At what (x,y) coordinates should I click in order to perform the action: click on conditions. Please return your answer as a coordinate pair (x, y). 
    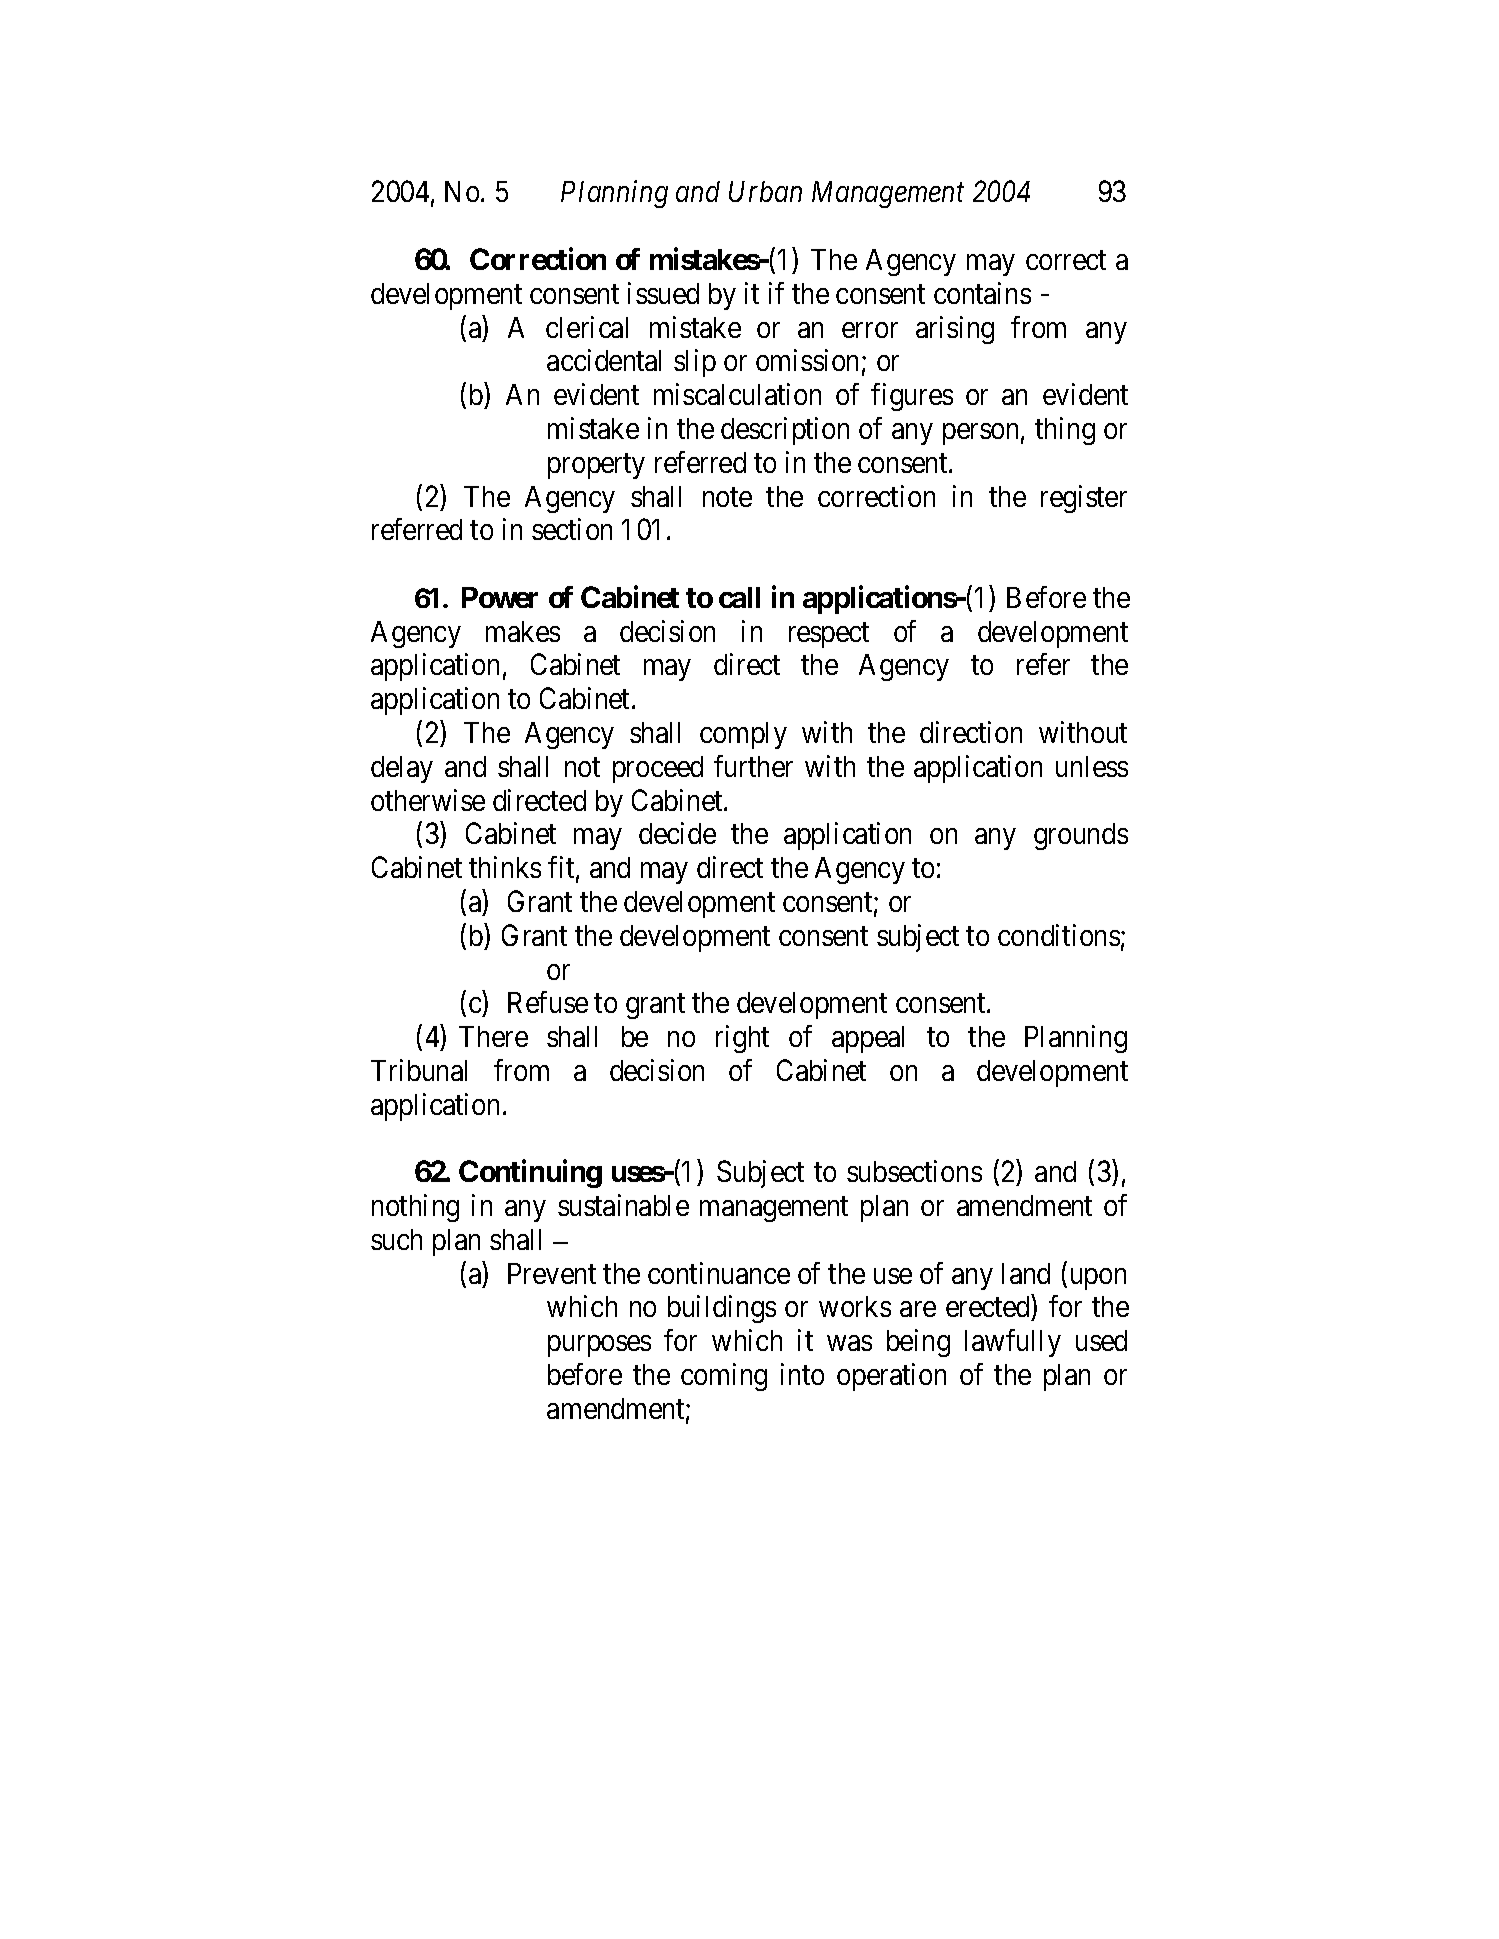
    Looking at the image, I should click on (1059, 935).
